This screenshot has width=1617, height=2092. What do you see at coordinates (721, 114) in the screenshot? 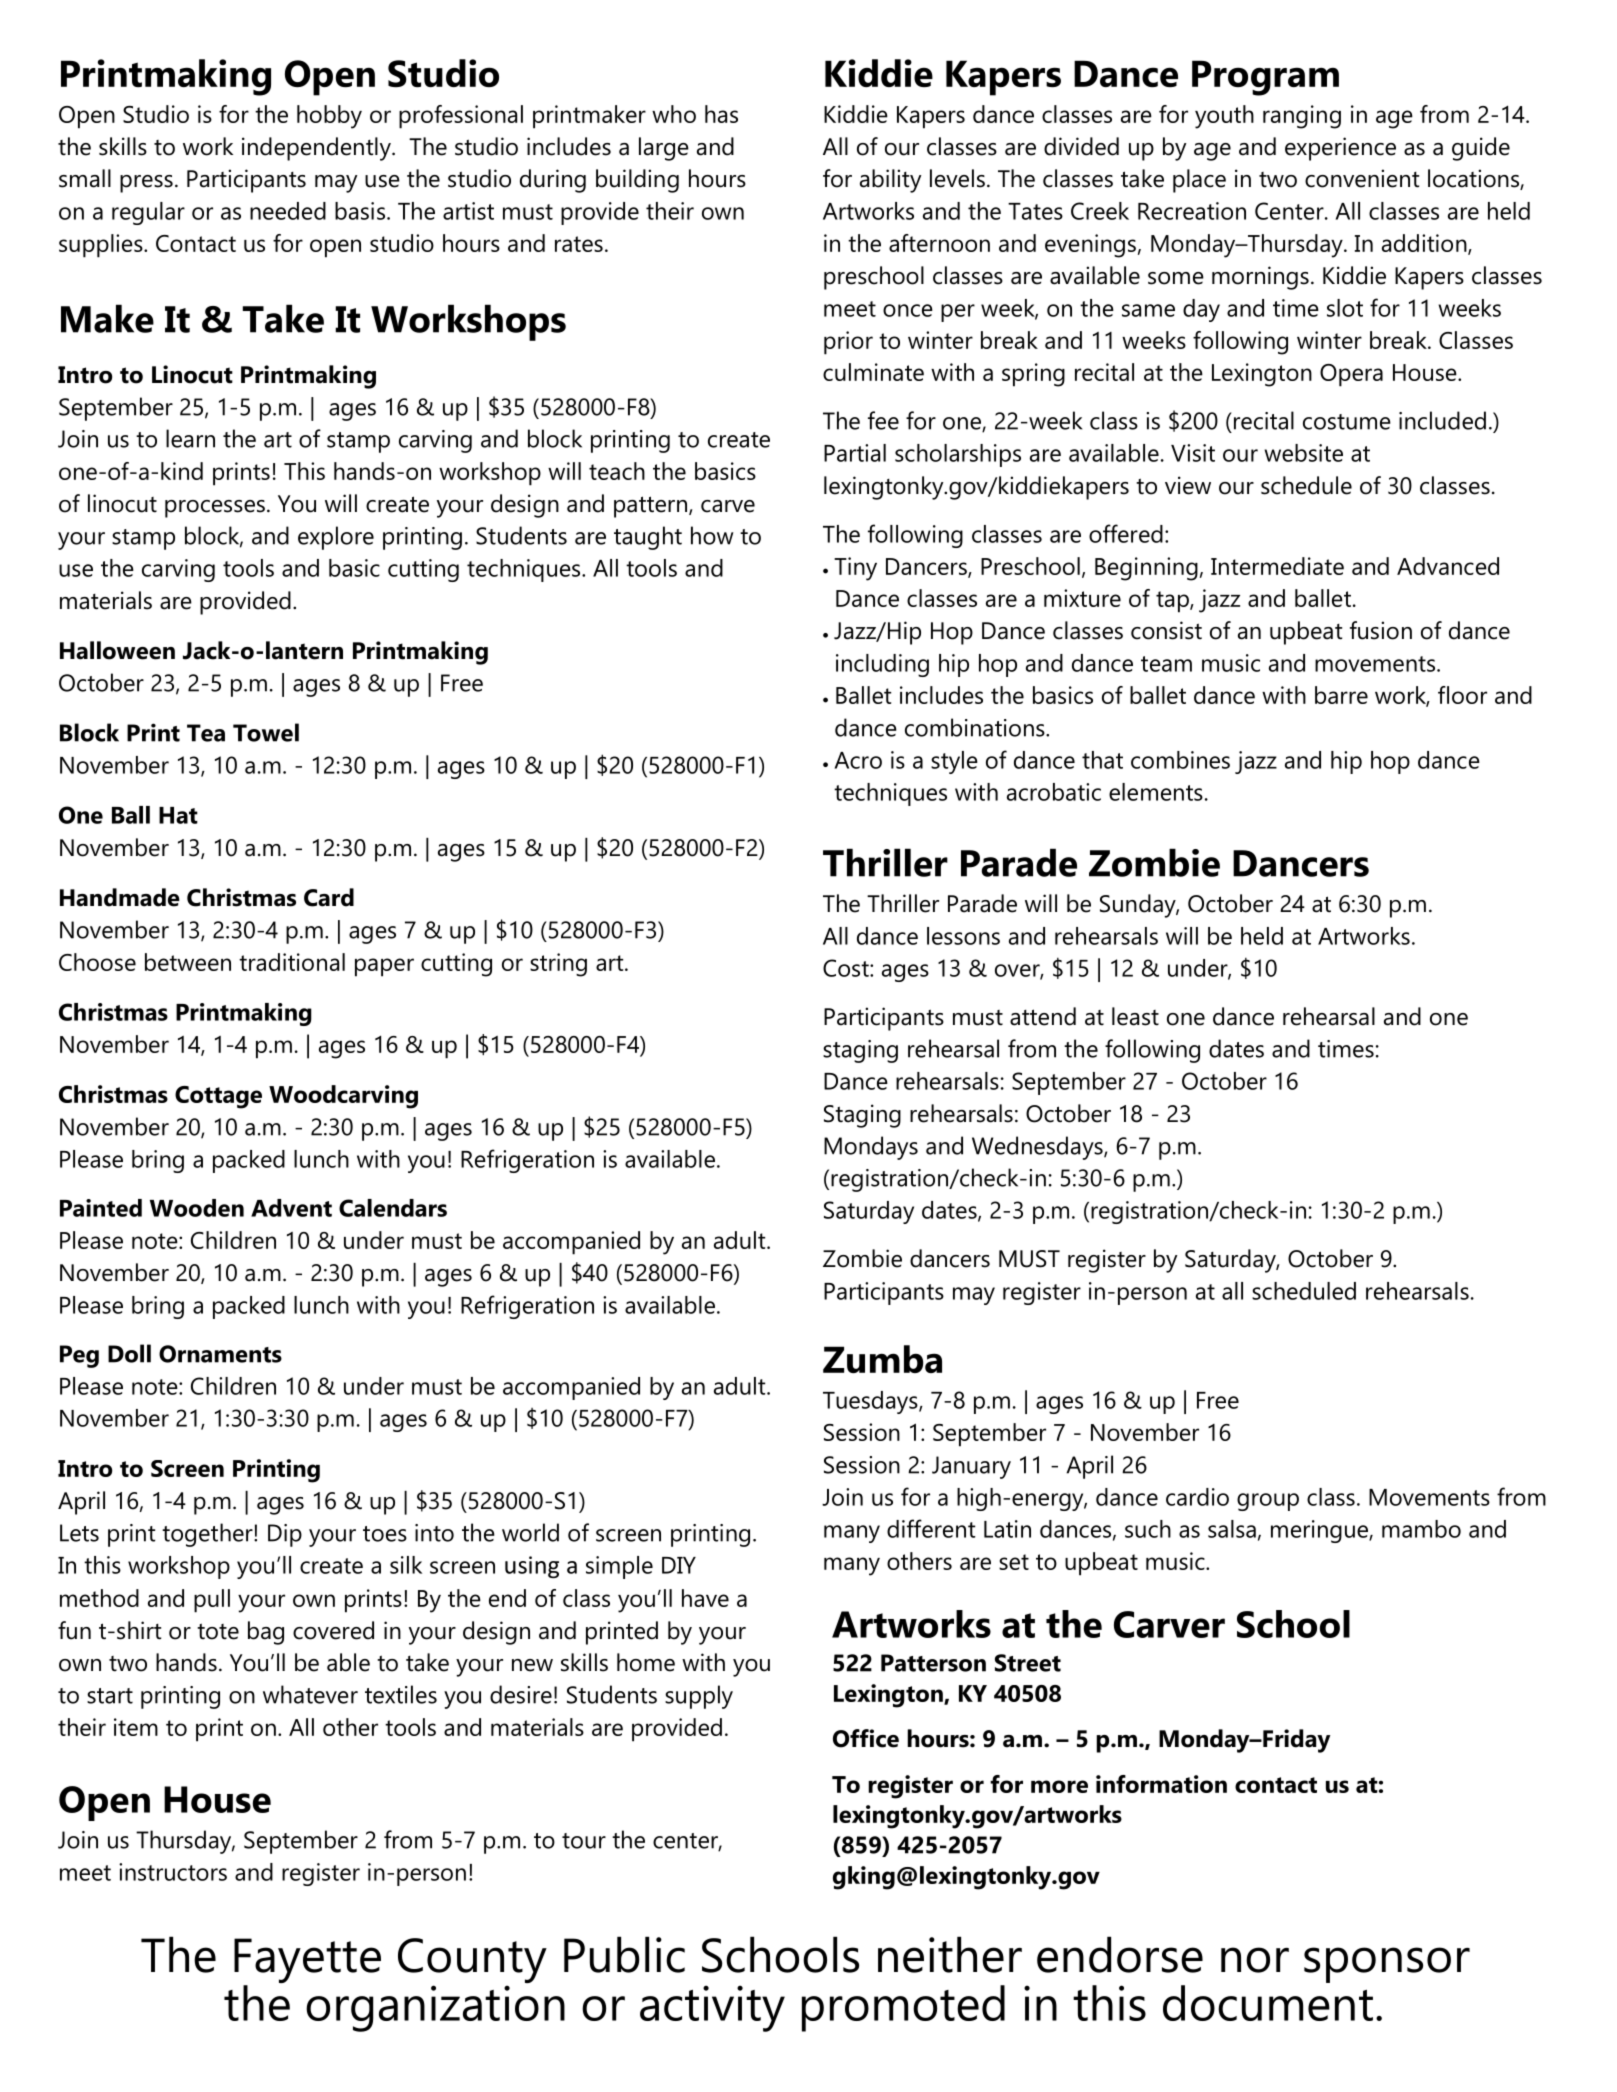
I see `has` at bounding box center [721, 114].
